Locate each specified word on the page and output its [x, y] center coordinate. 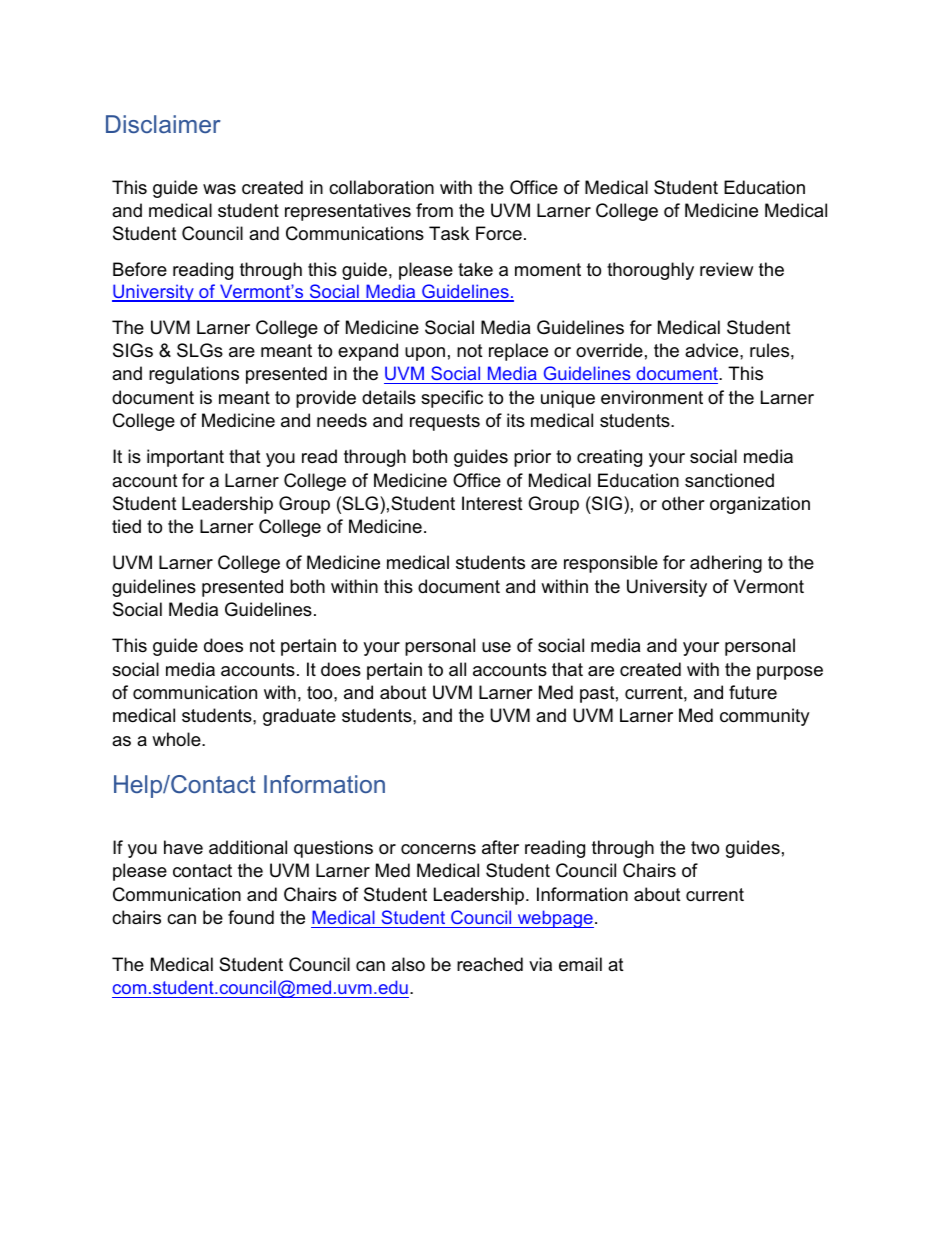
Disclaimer [163, 124]
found [251, 917]
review [726, 269]
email [580, 964]
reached [490, 964]
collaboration [381, 187]
